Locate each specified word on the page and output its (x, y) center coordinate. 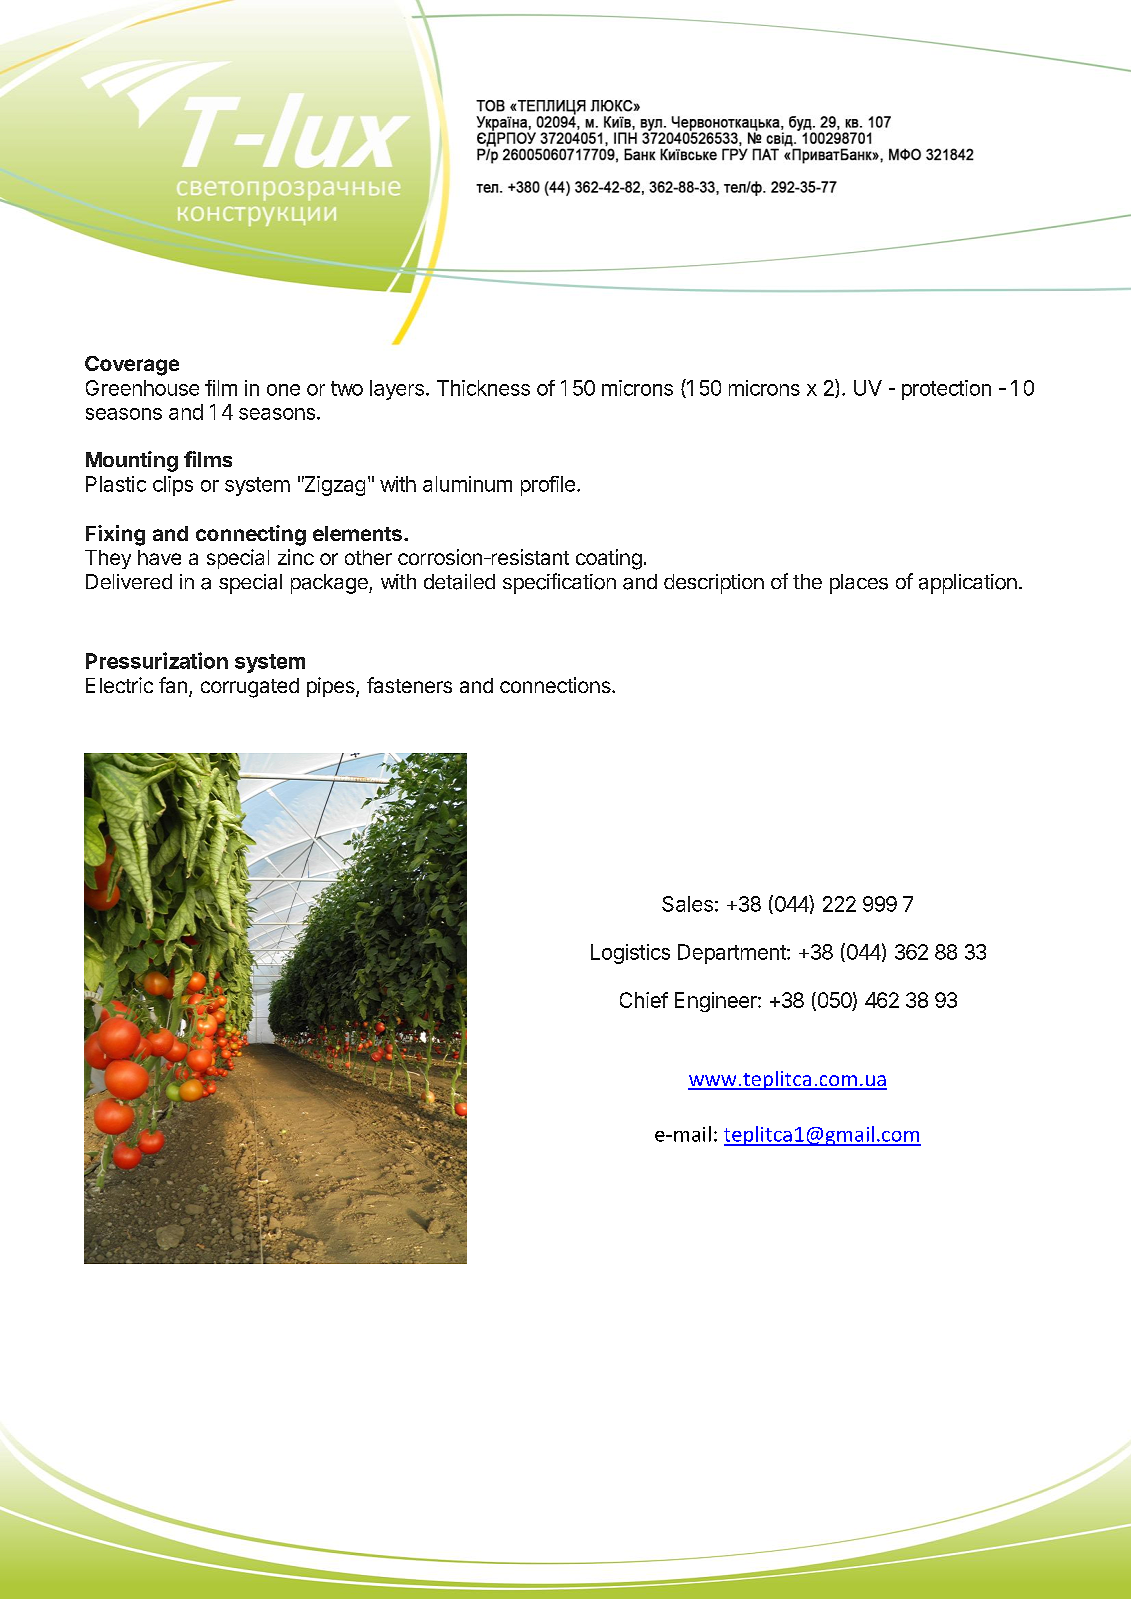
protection (946, 390)
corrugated (250, 688)
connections (556, 685)
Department (733, 954)
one (283, 390)
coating (609, 559)
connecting (251, 535)
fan (173, 685)
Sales (687, 904)
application (968, 584)
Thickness (483, 388)
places (859, 584)
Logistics (630, 954)
